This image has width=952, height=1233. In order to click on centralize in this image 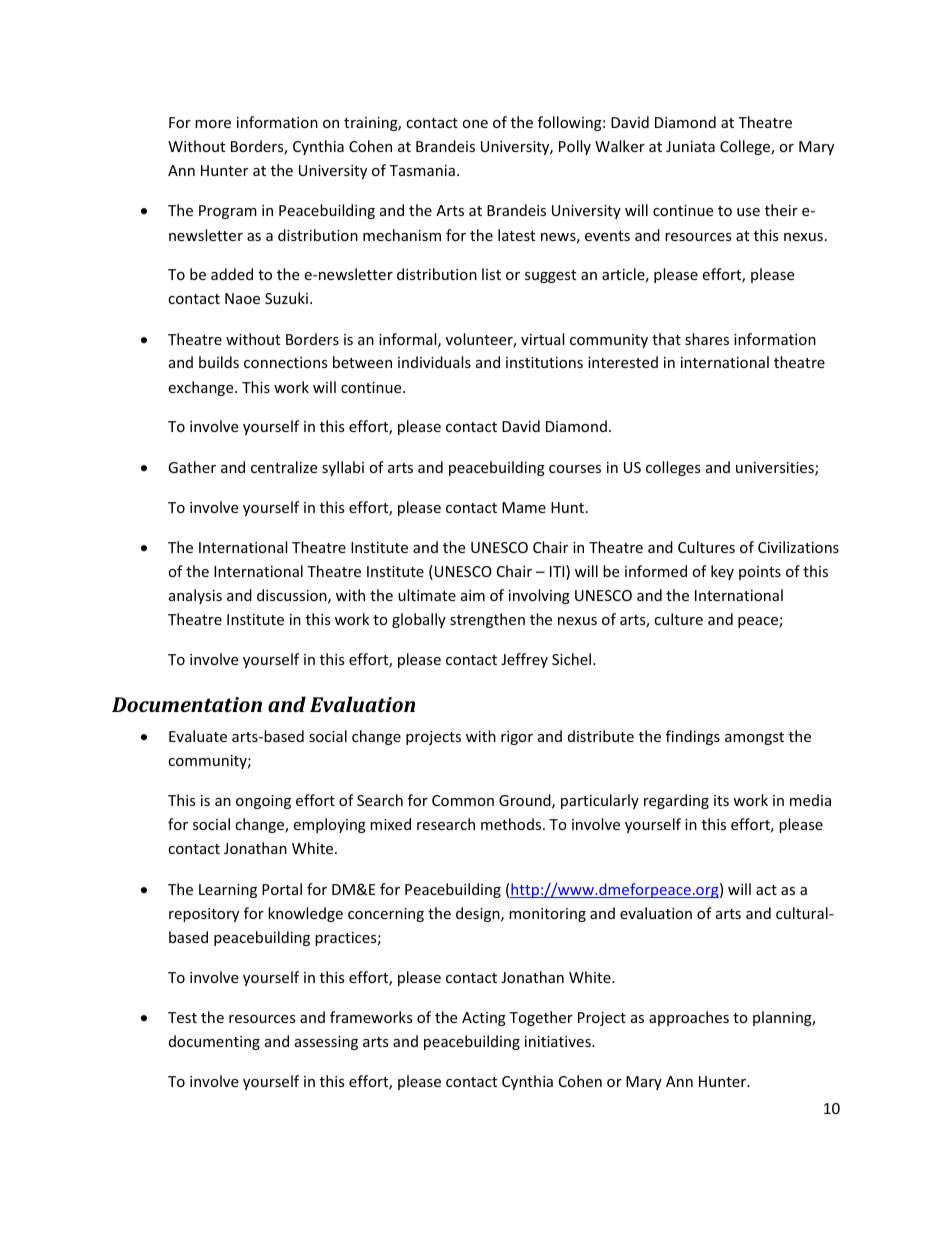, I will do `click(284, 467)`.
